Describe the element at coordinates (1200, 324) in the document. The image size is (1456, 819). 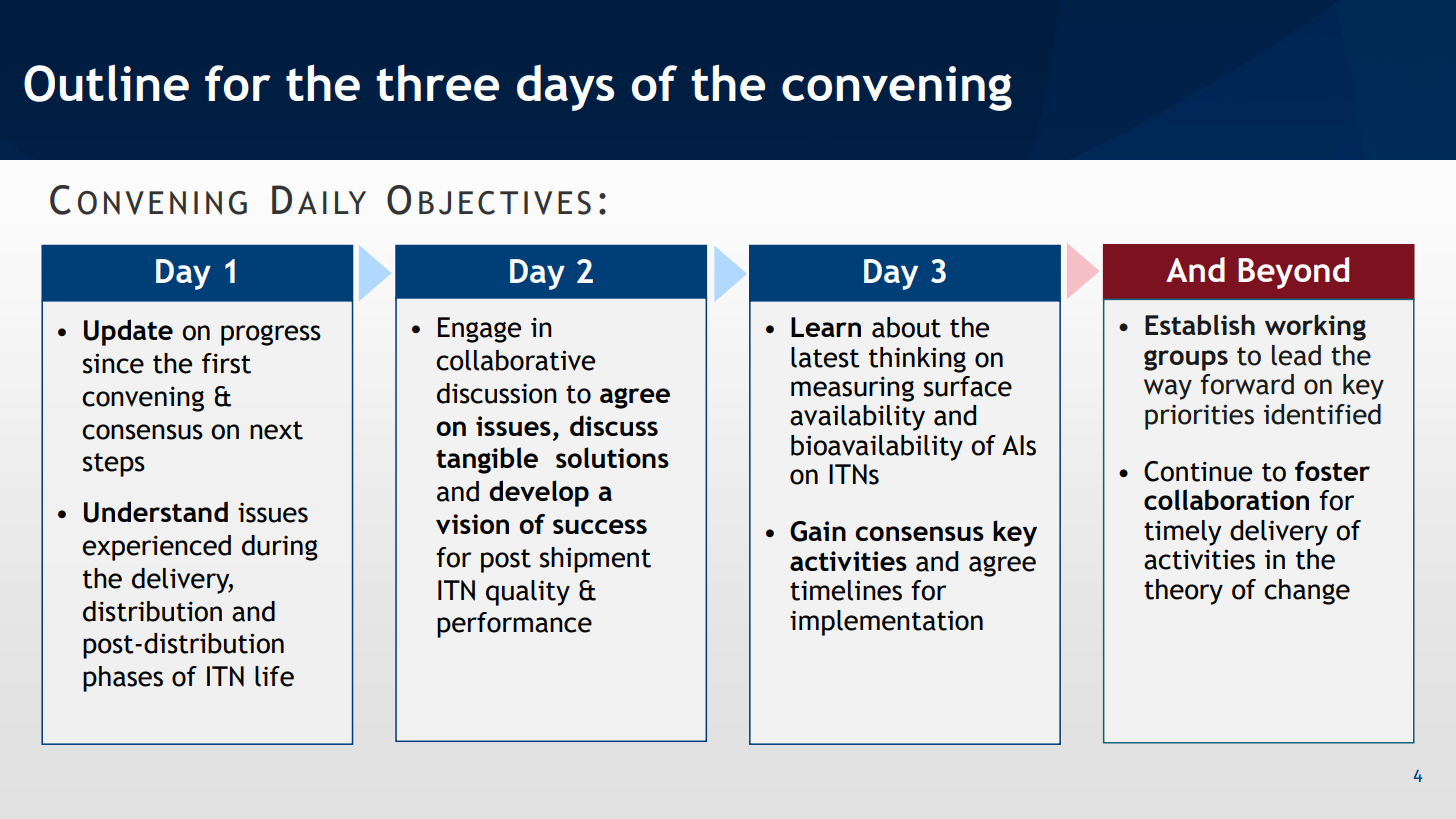
I see `Establish` at that location.
